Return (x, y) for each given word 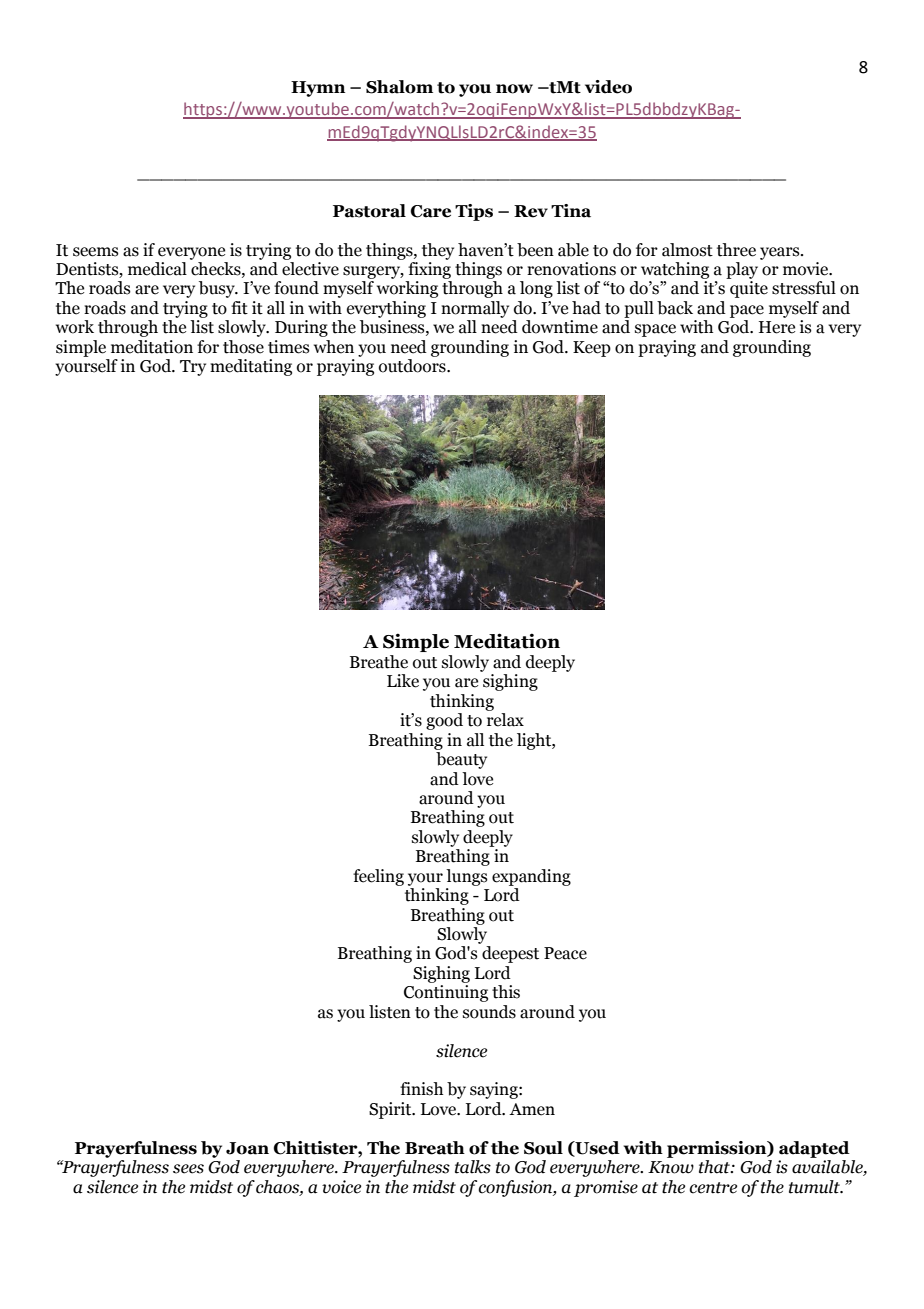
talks (473, 1167)
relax (505, 720)
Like (403, 681)
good (444, 721)
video (608, 87)
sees (188, 1169)
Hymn (318, 89)
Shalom (399, 87)
